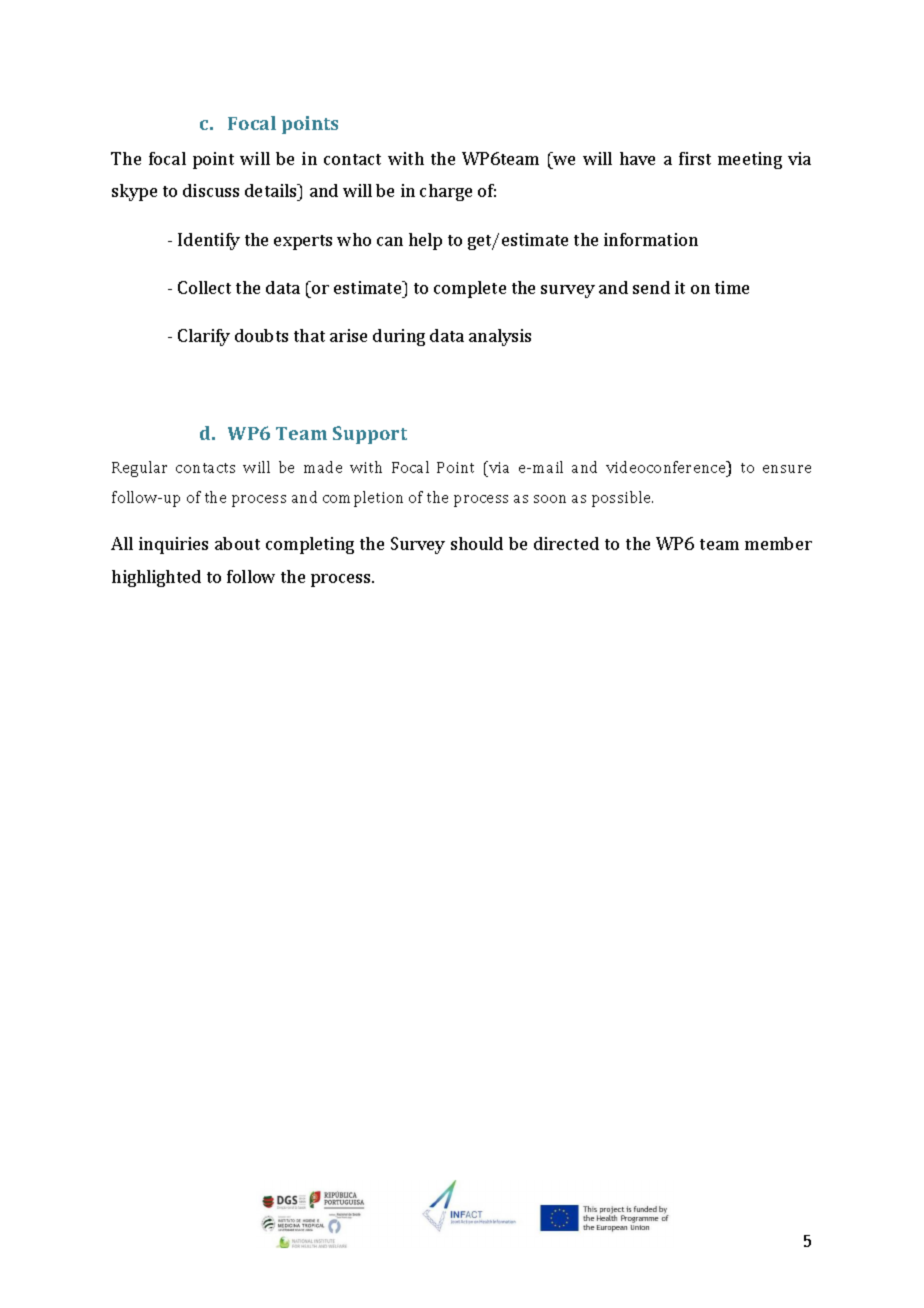 This image has width=924, height=1308. What do you see at coordinates (204, 337) in the image?
I see `Clarify` at bounding box center [204, 337].
